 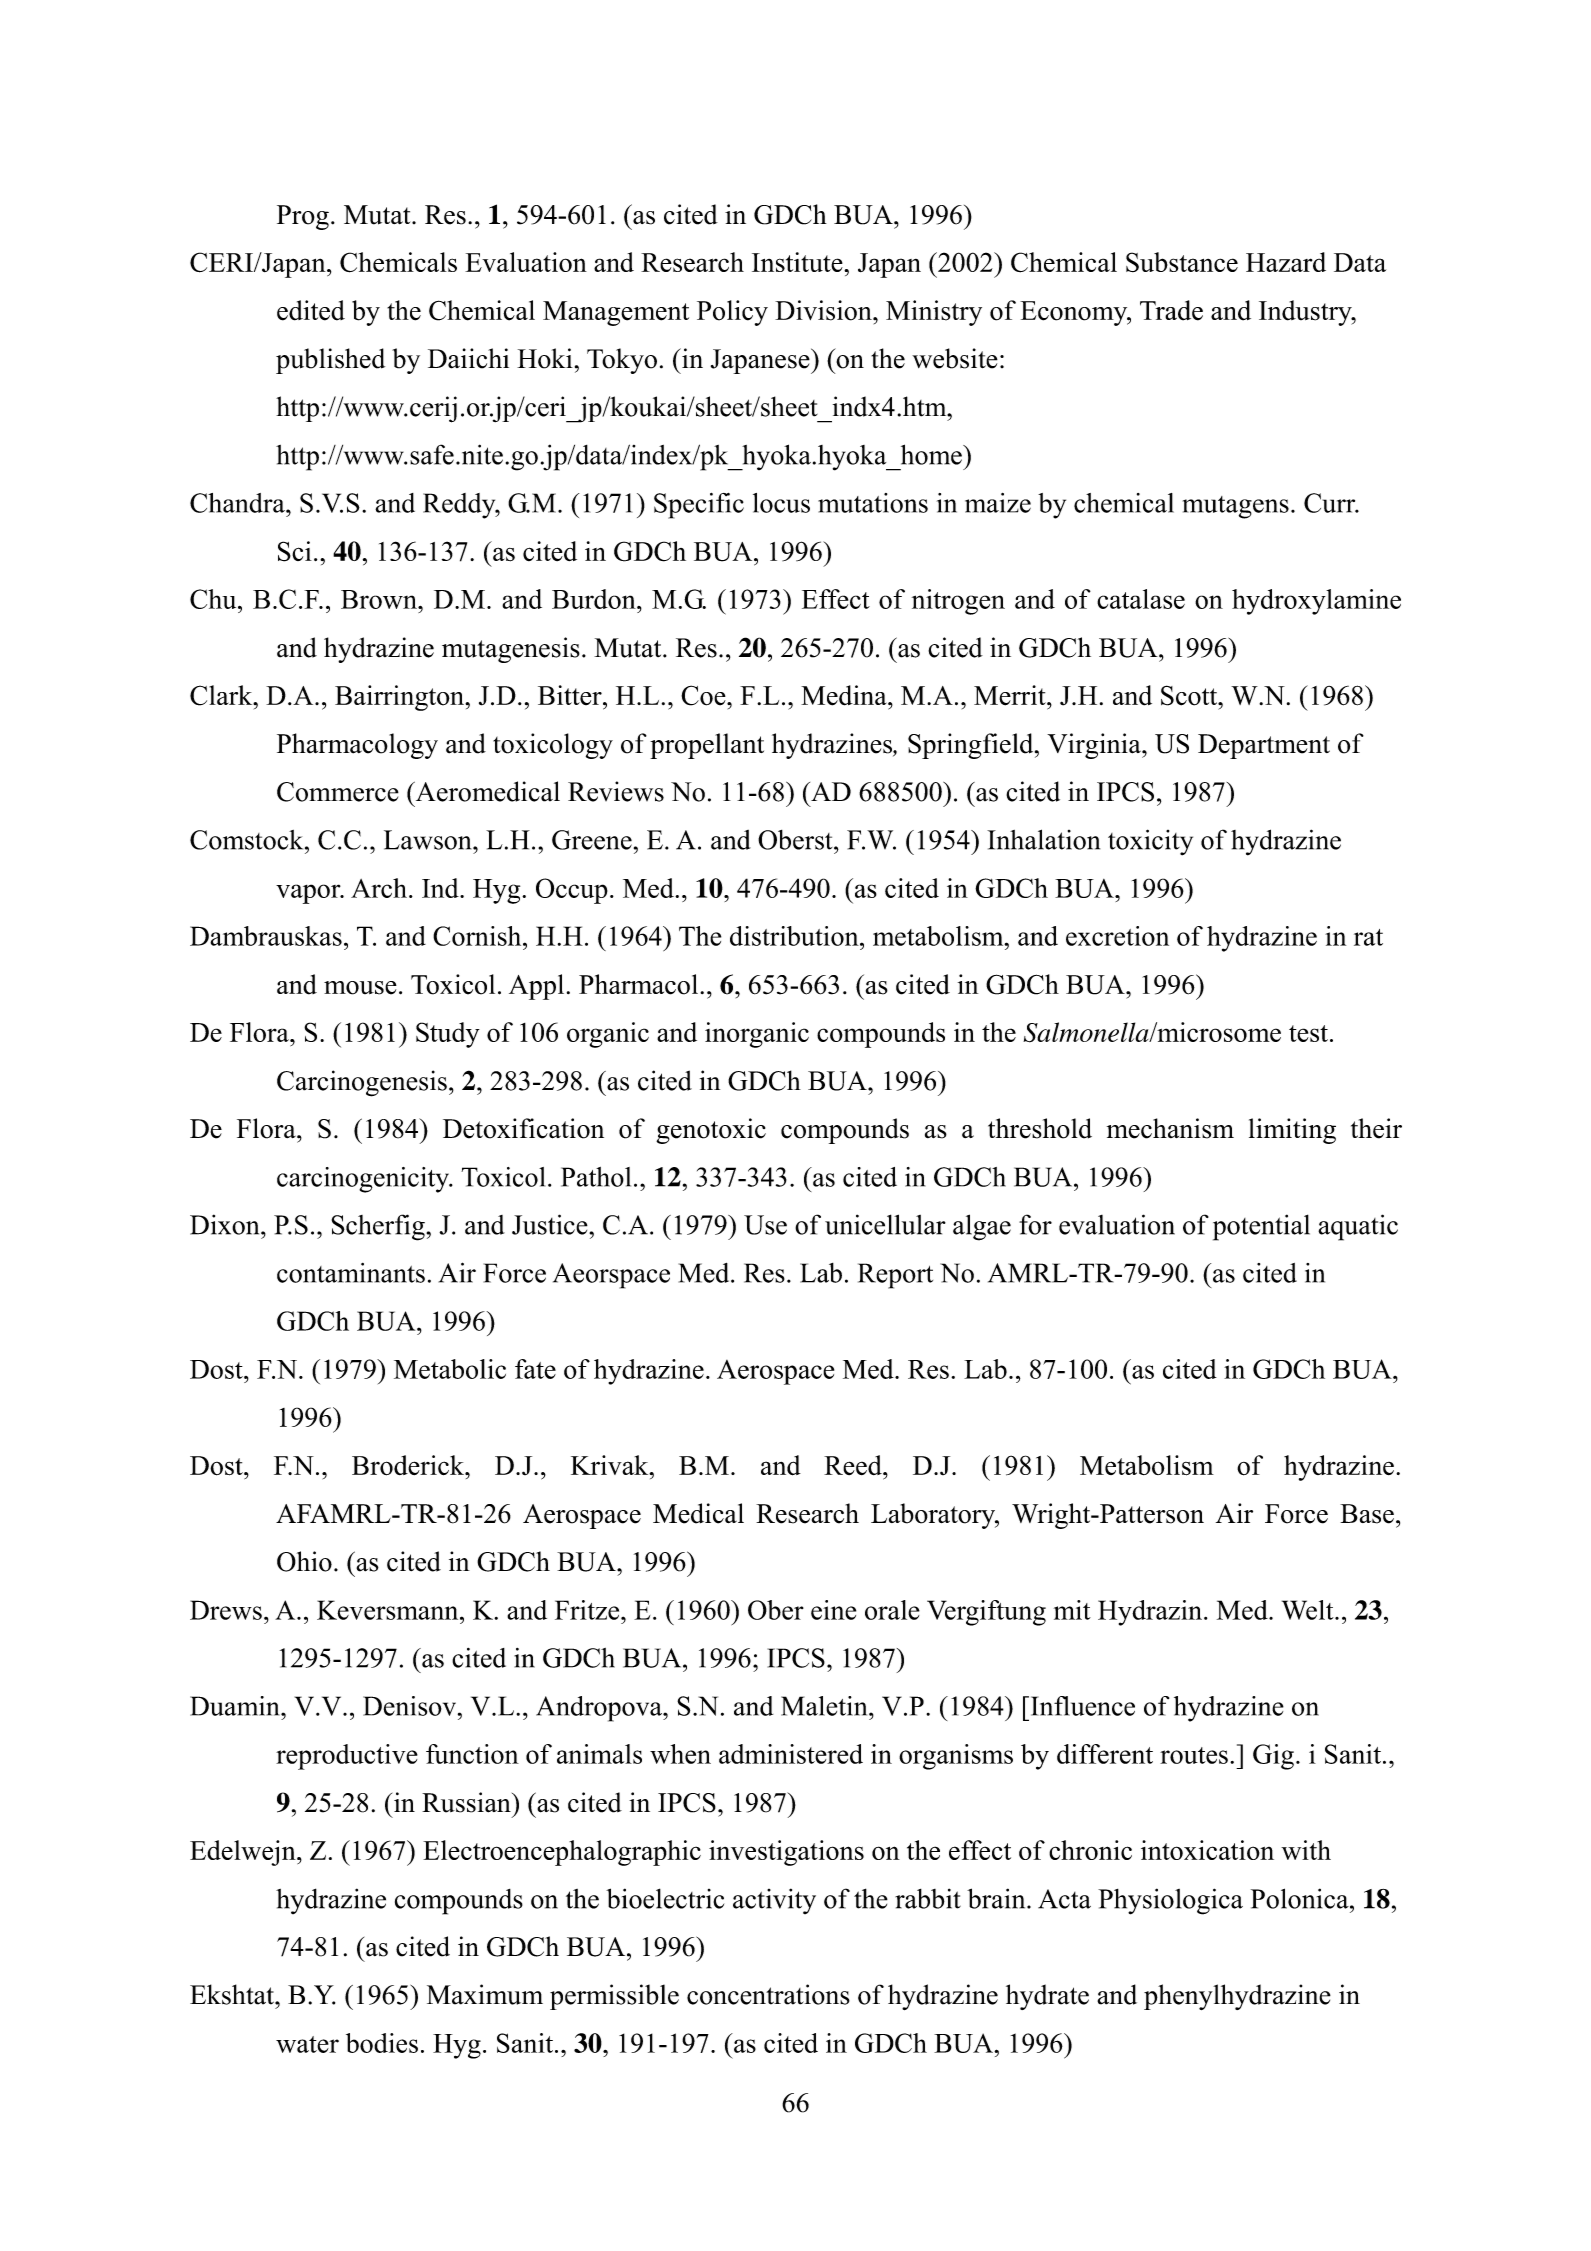 What do you see at coordinates (382, 2043) in the image?
I see `bodies` at bounding box center [382, 2043].
